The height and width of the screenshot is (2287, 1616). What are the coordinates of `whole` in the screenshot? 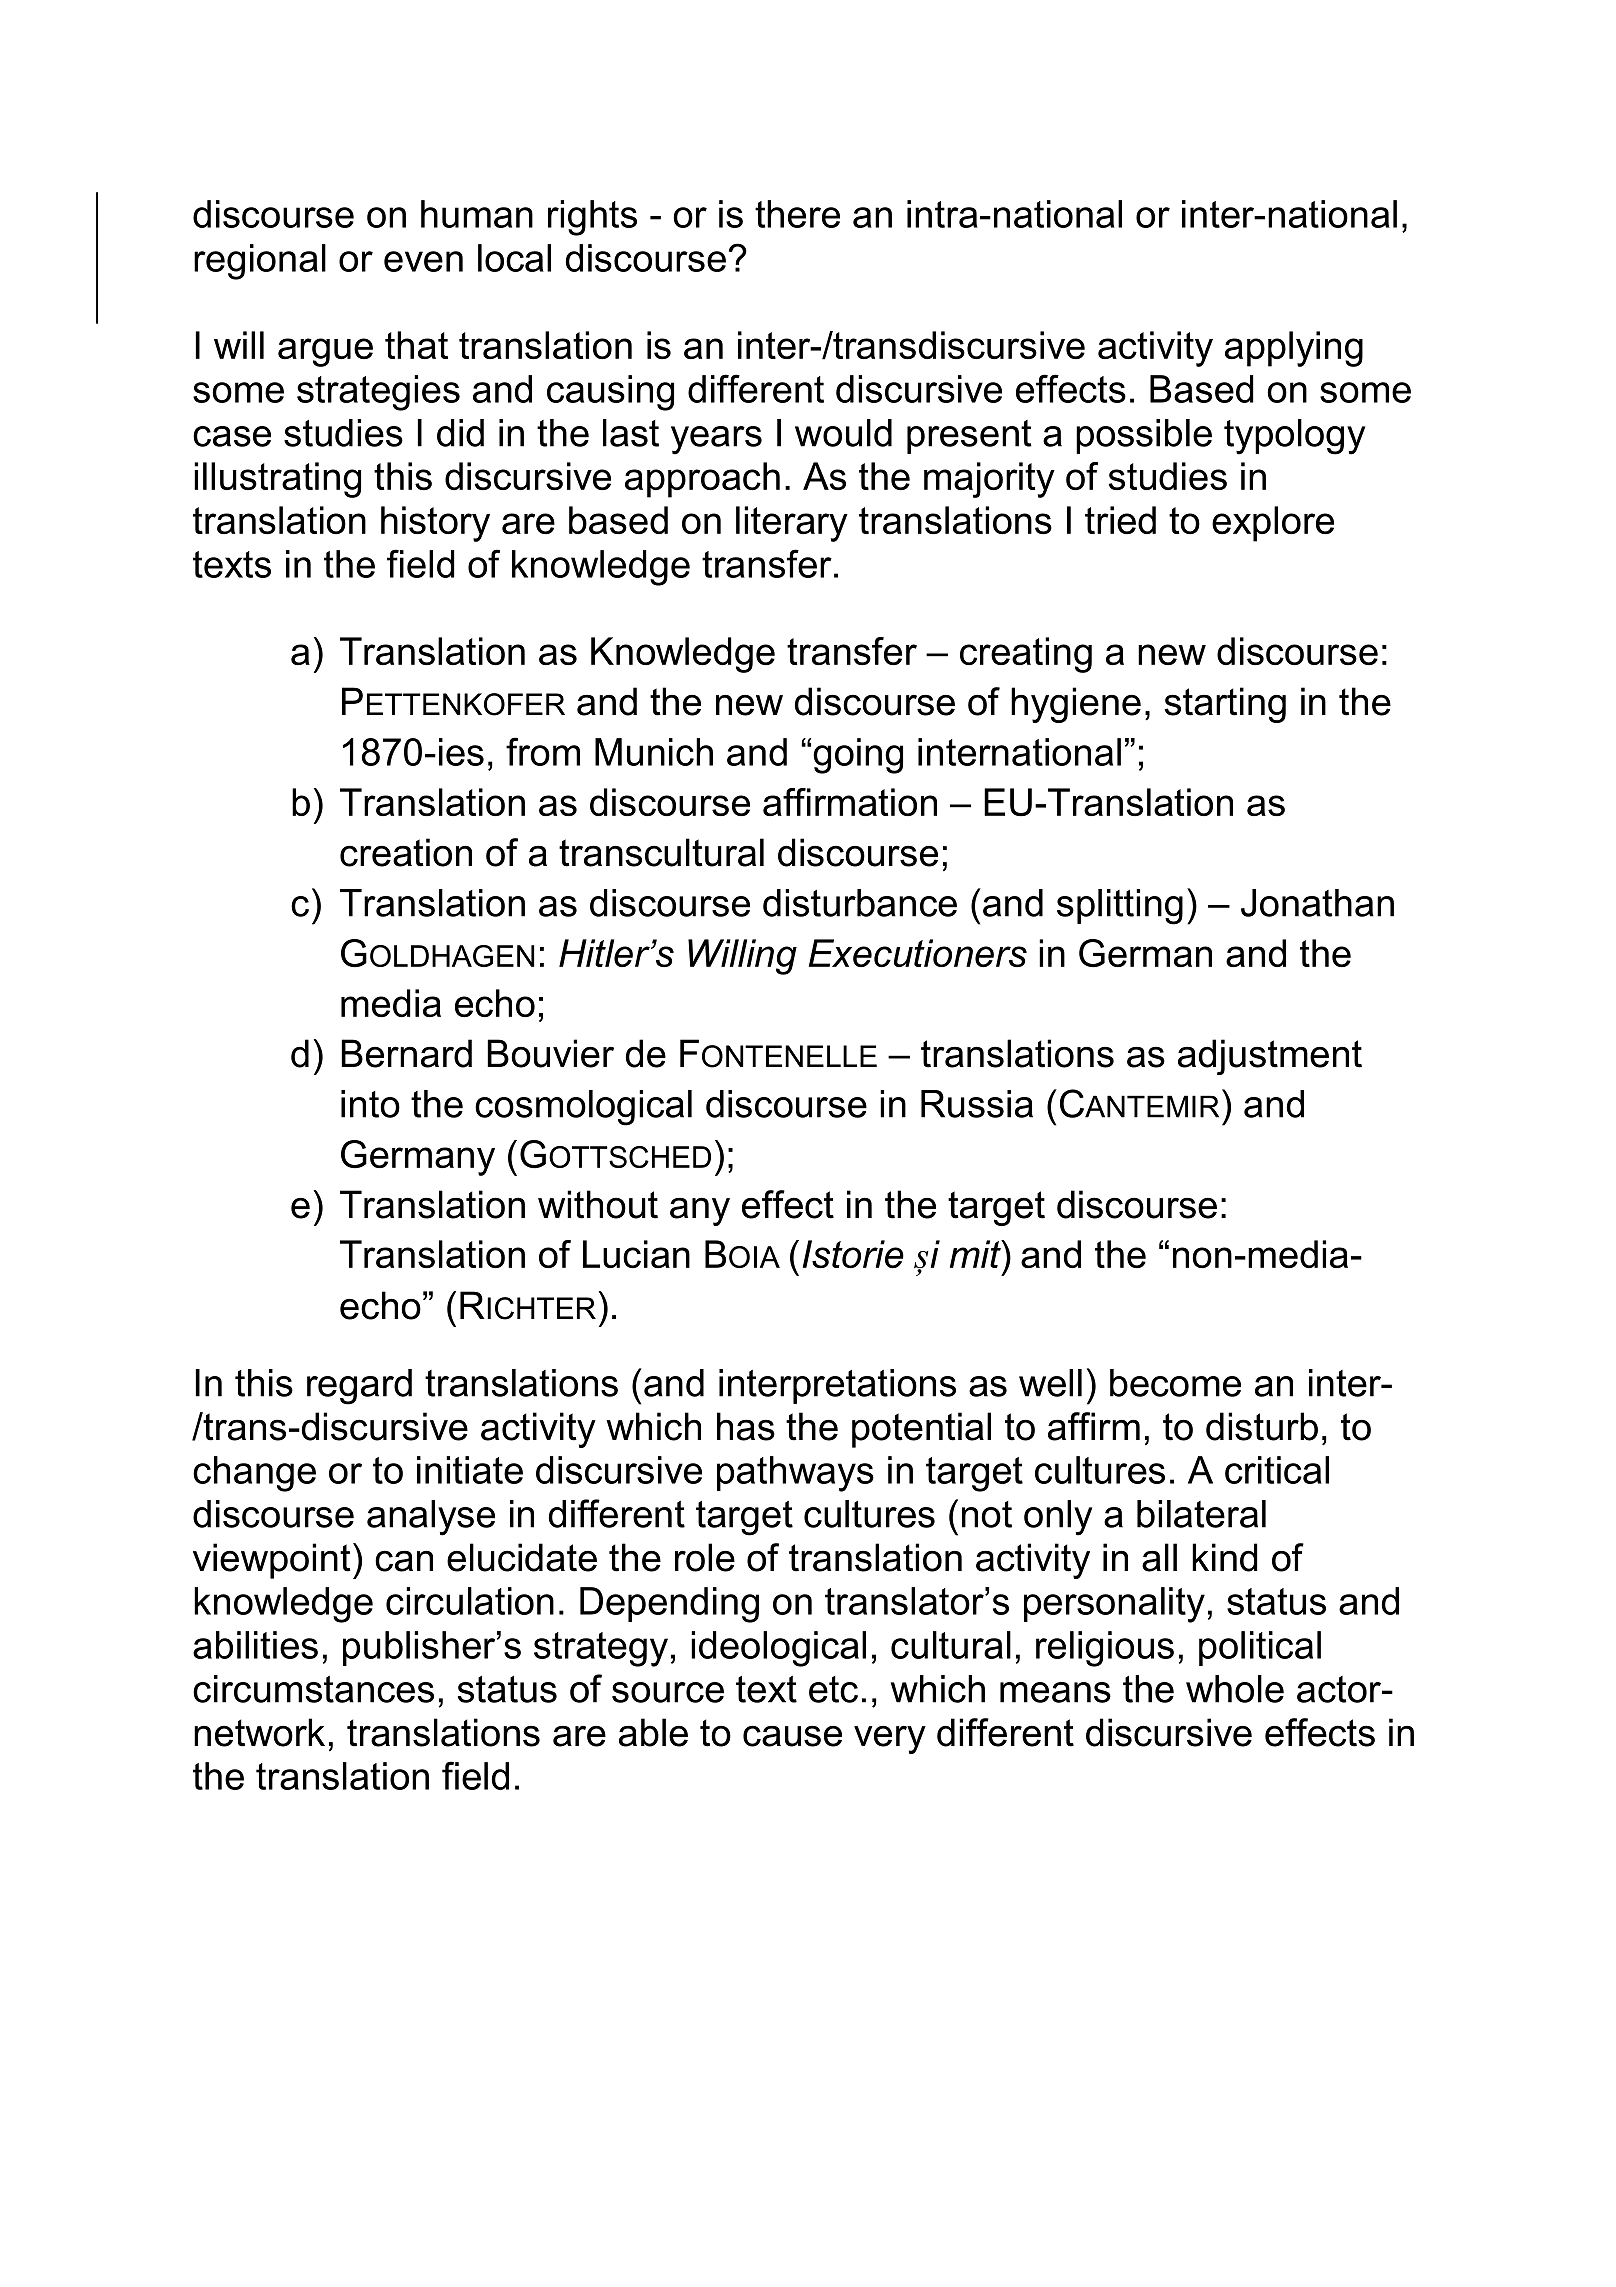 It's located at (1235, 1689).
